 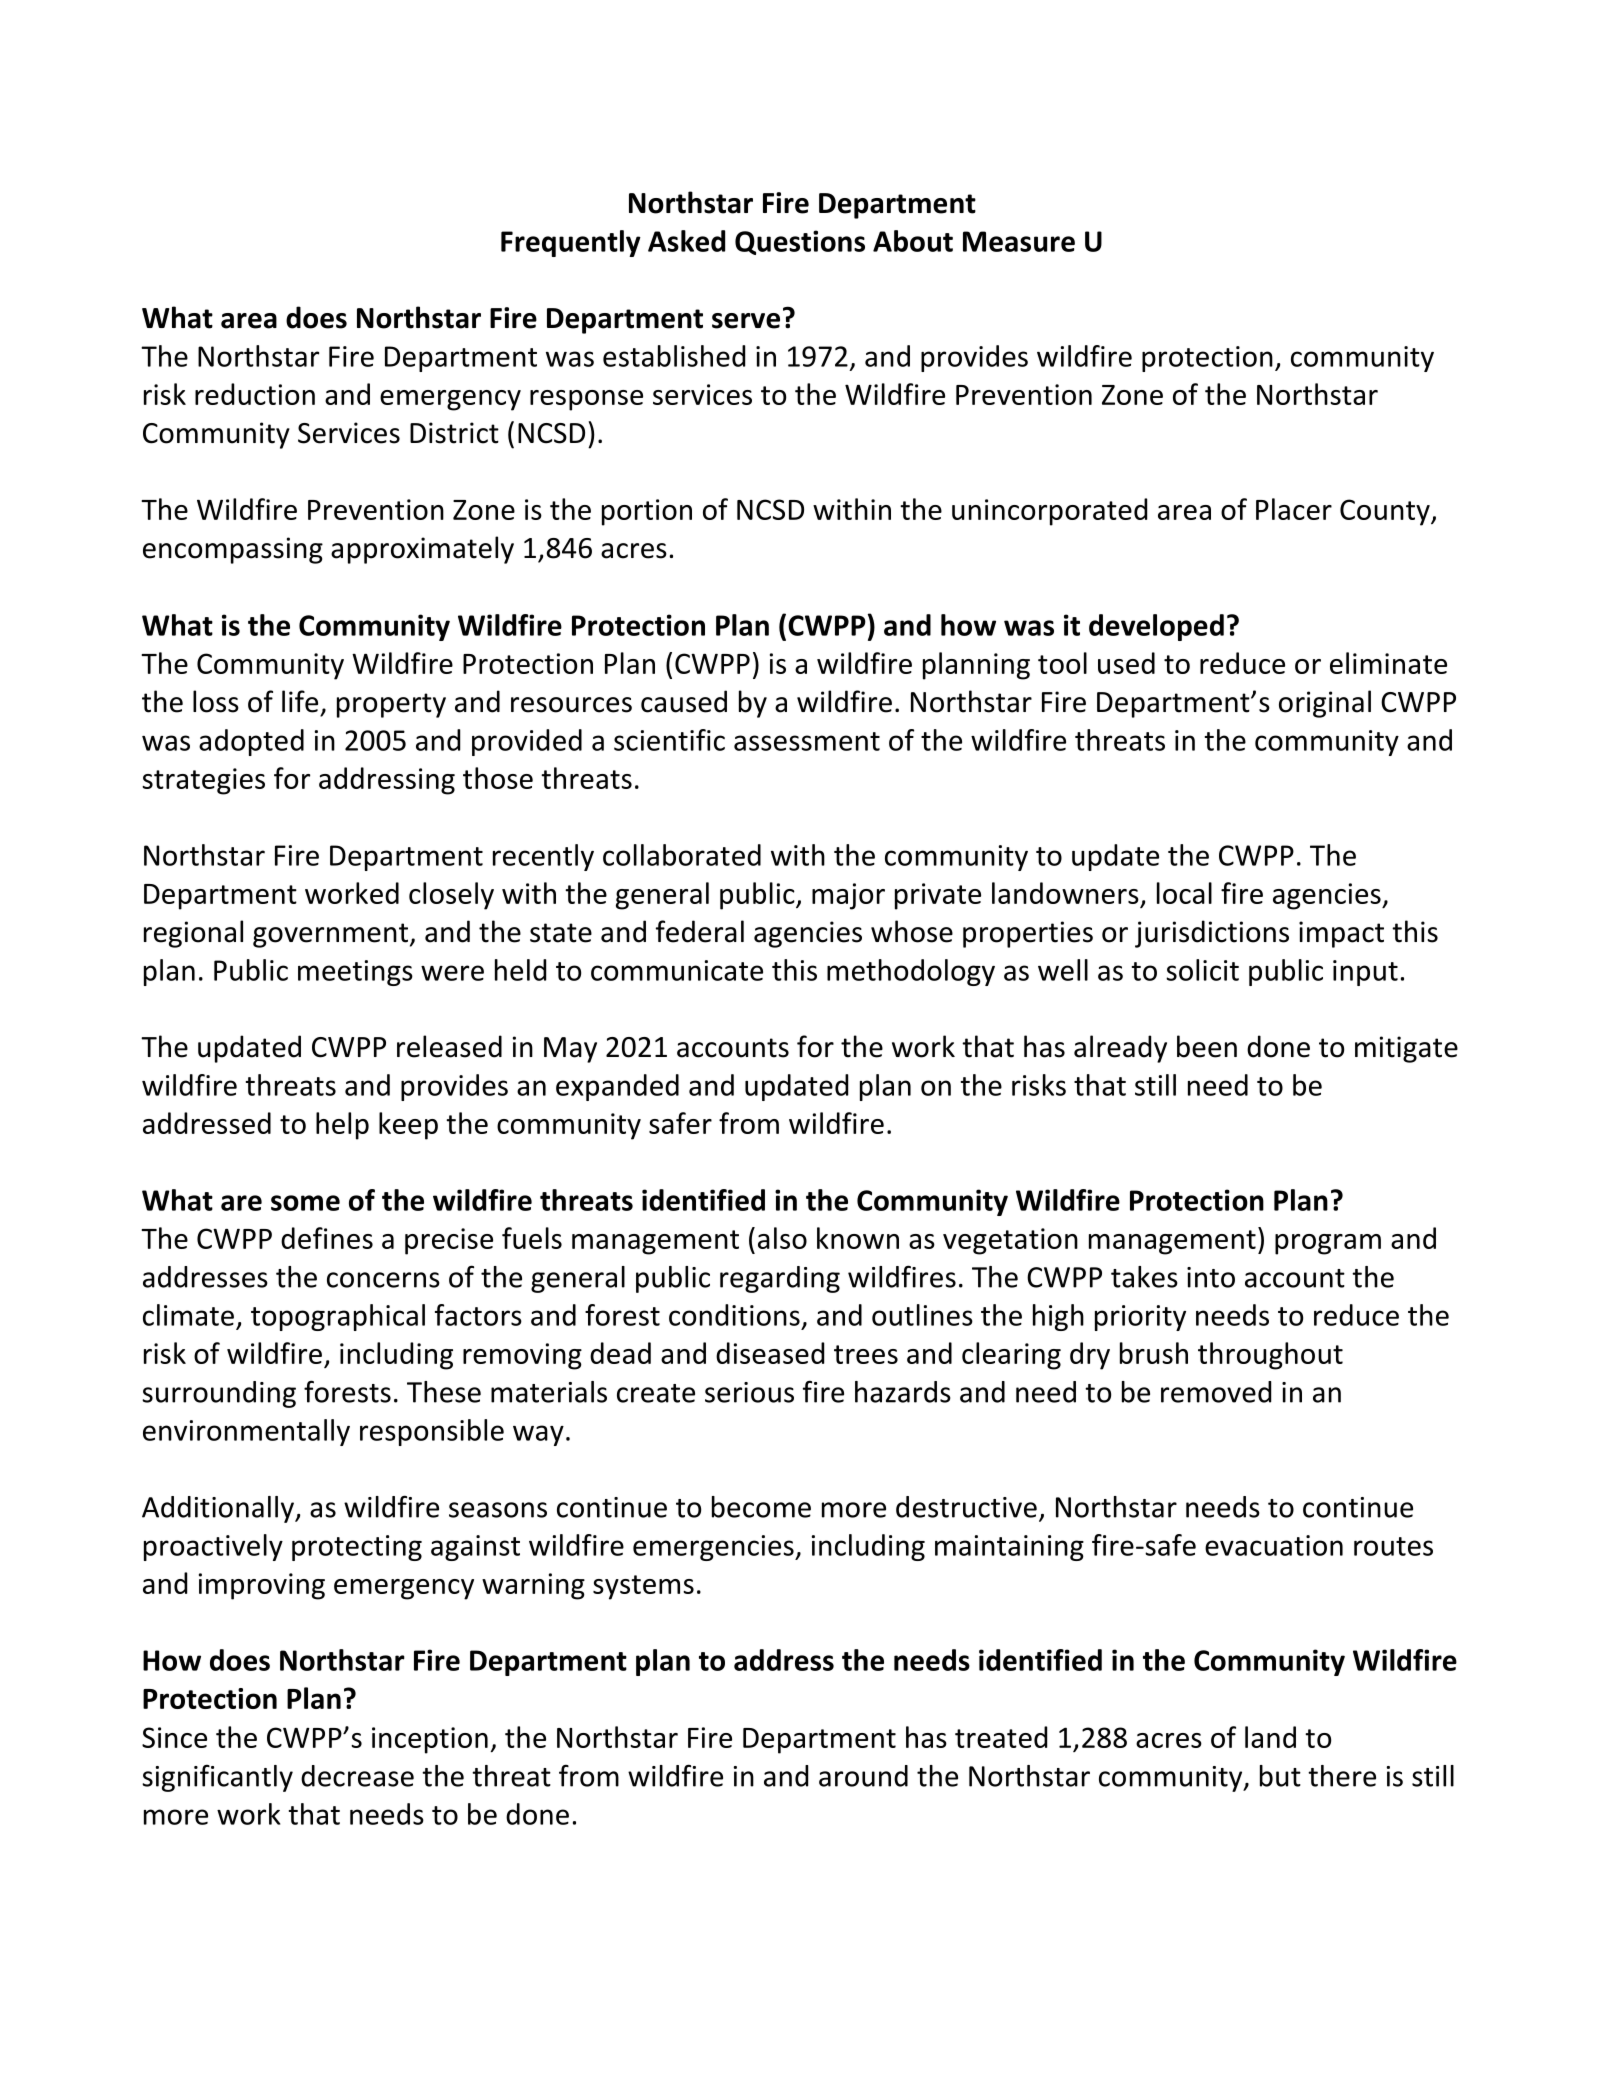 I want to click on meetings, so click(x=355, y=973).
